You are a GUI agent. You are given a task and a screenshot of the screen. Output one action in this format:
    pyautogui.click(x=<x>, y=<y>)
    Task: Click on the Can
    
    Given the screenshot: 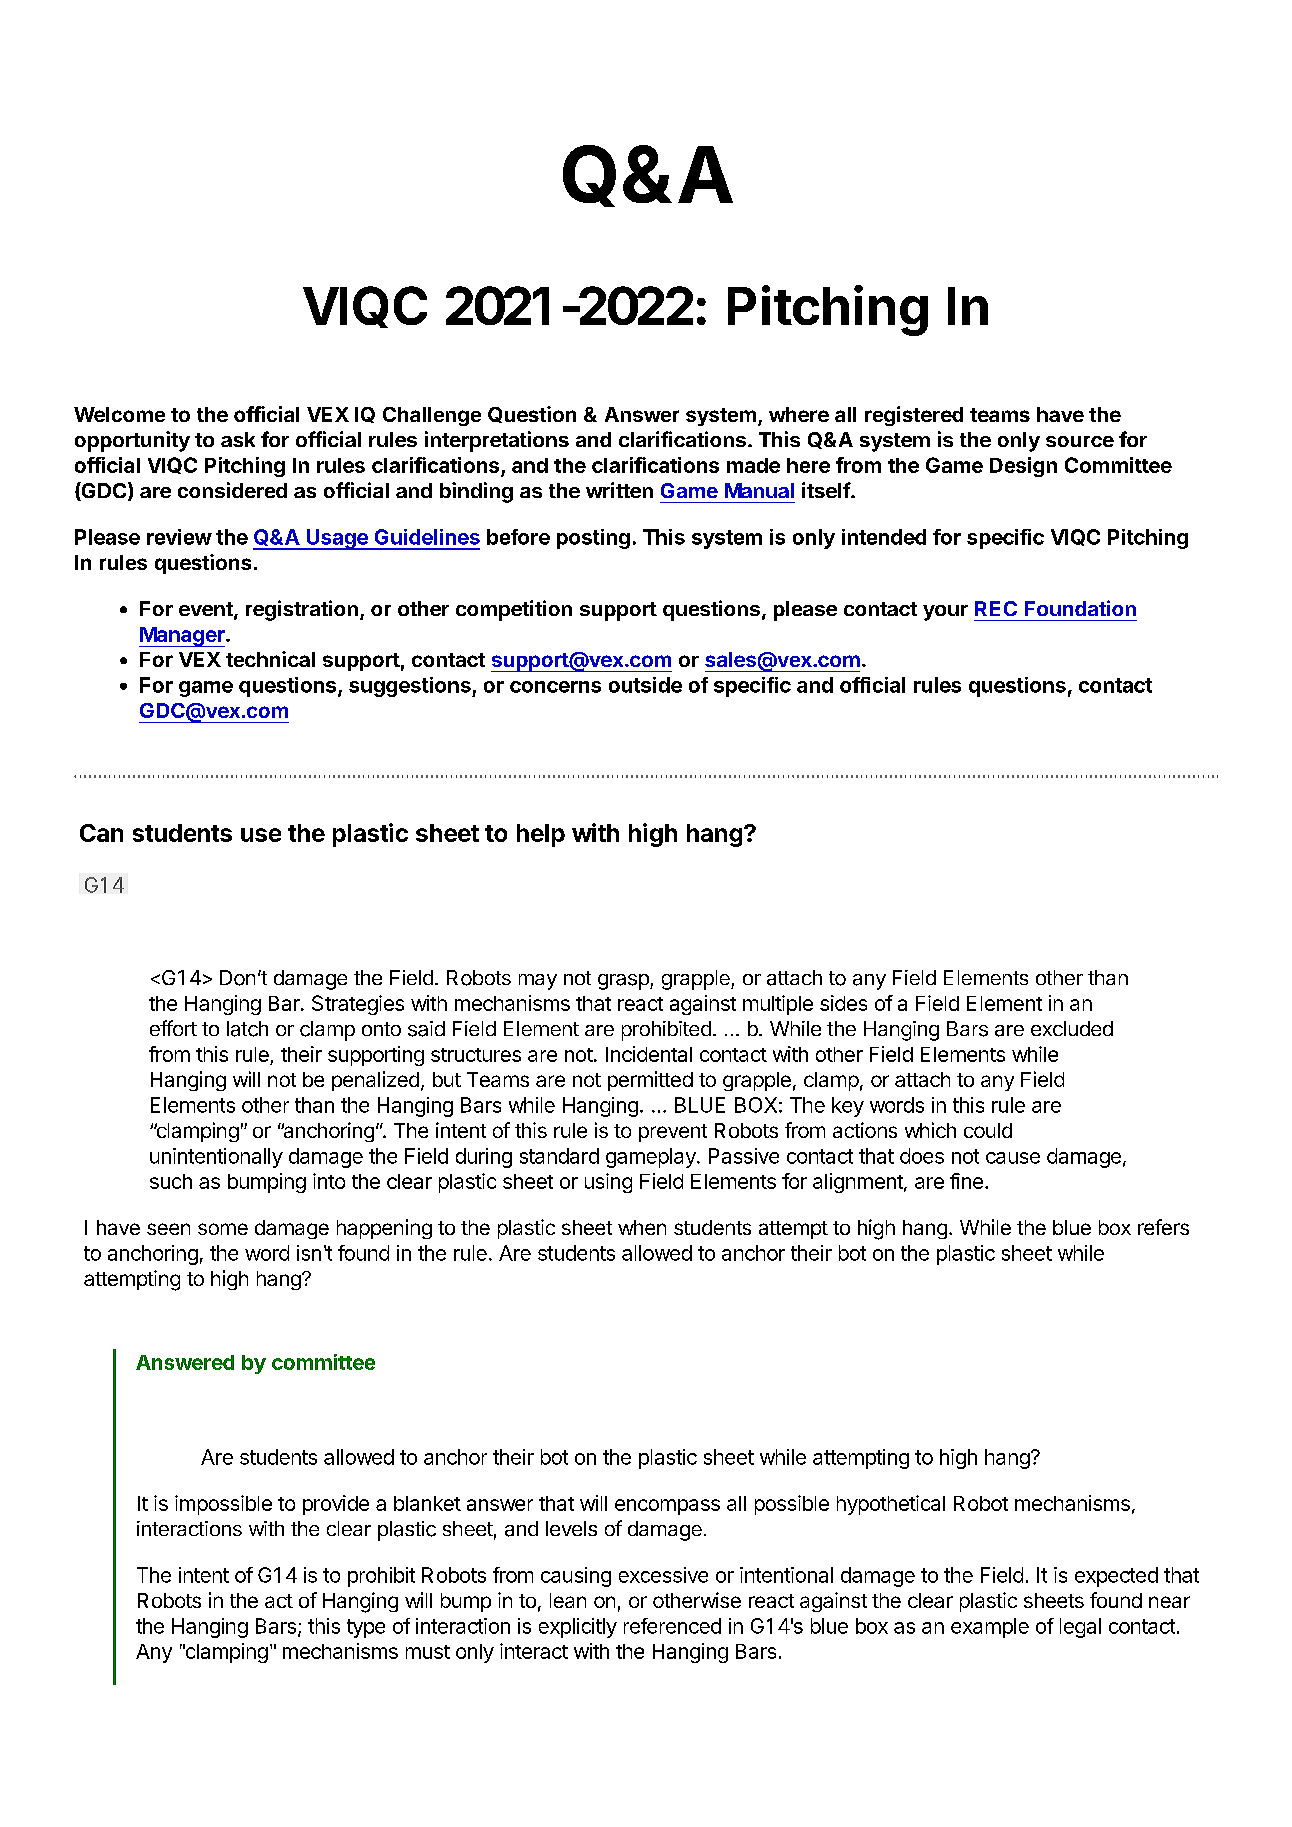 What is the action you would take?
    pyautogui.click(x=101, y=833)
